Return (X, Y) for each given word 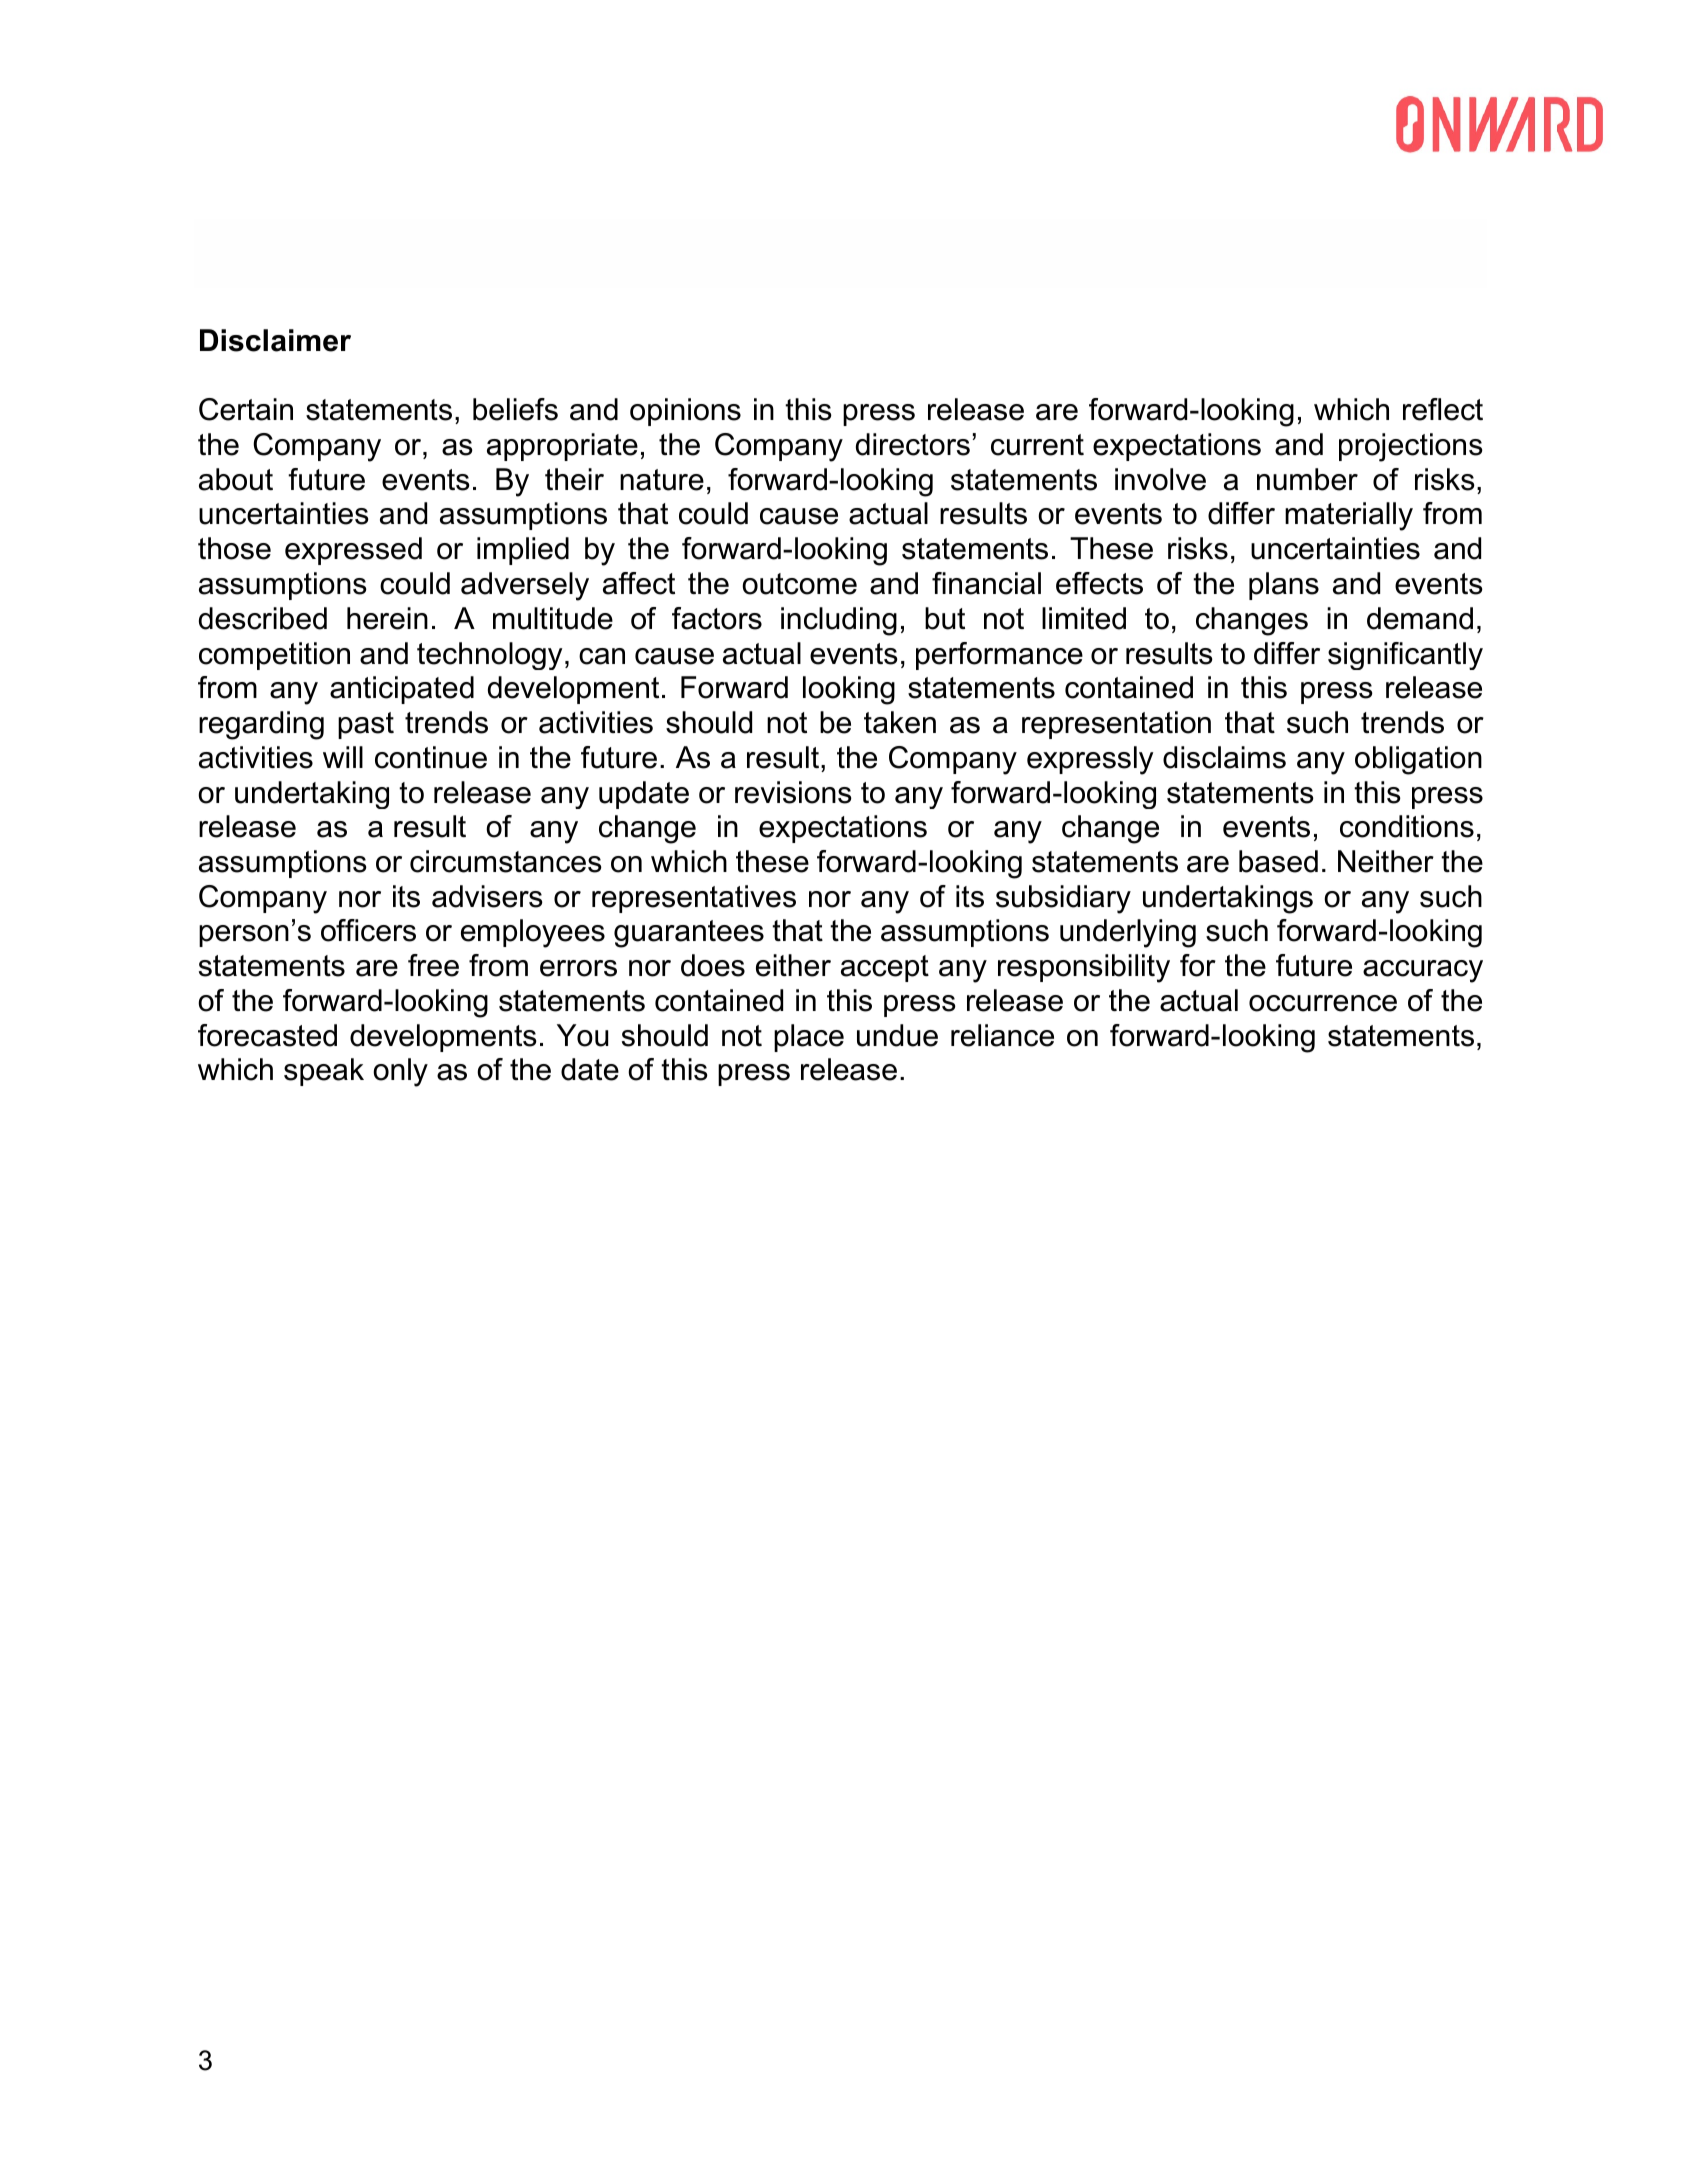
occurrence (1323, 1003)
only (400, 1072)
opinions (685, 412)
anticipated (402, 690)
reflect (1443, 409)
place (809, 1038)
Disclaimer (275, 340)
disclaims (1224, 757)
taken (900, 722)
